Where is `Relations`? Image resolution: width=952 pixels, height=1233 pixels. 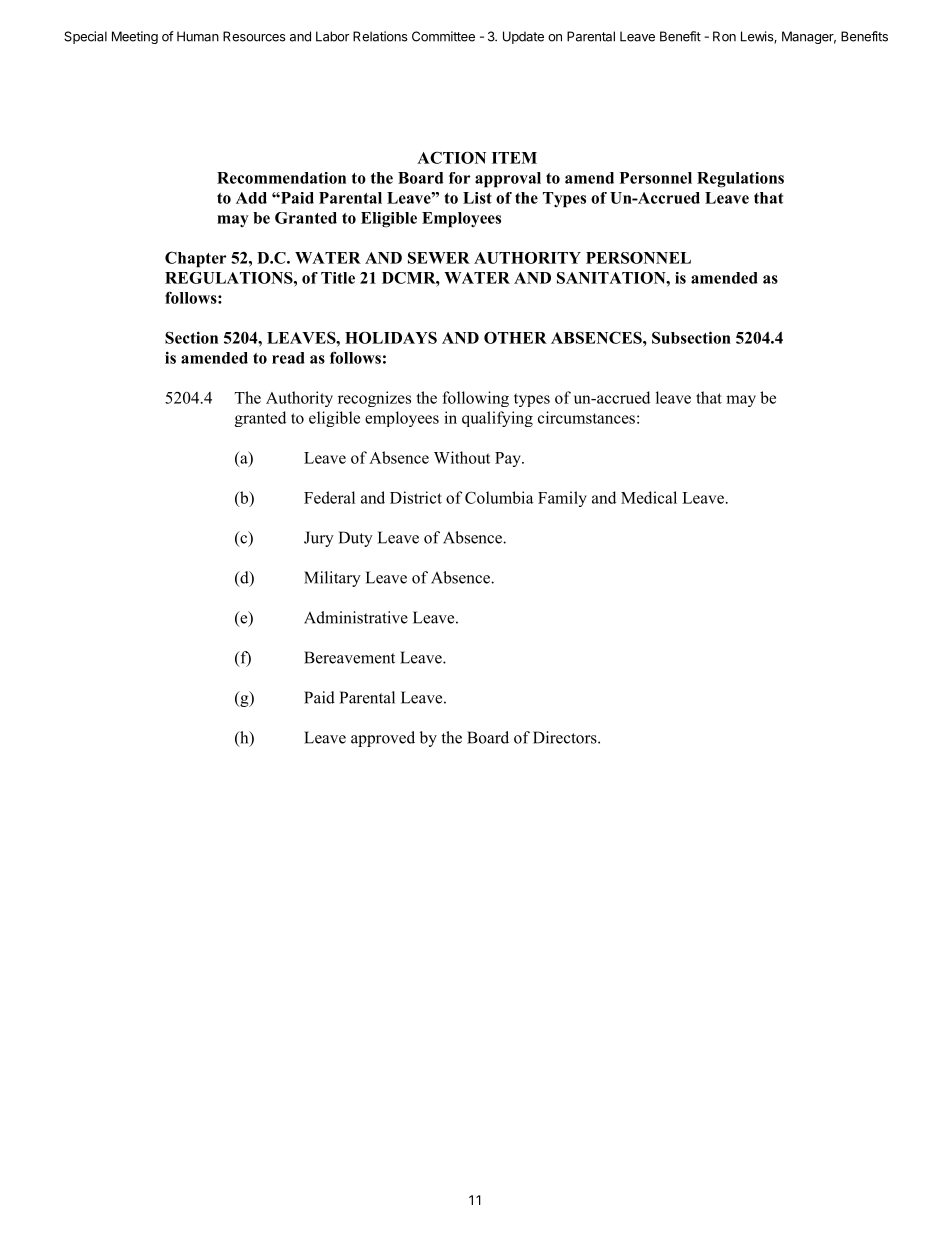 Relations is located at coordinates (380, 36).
